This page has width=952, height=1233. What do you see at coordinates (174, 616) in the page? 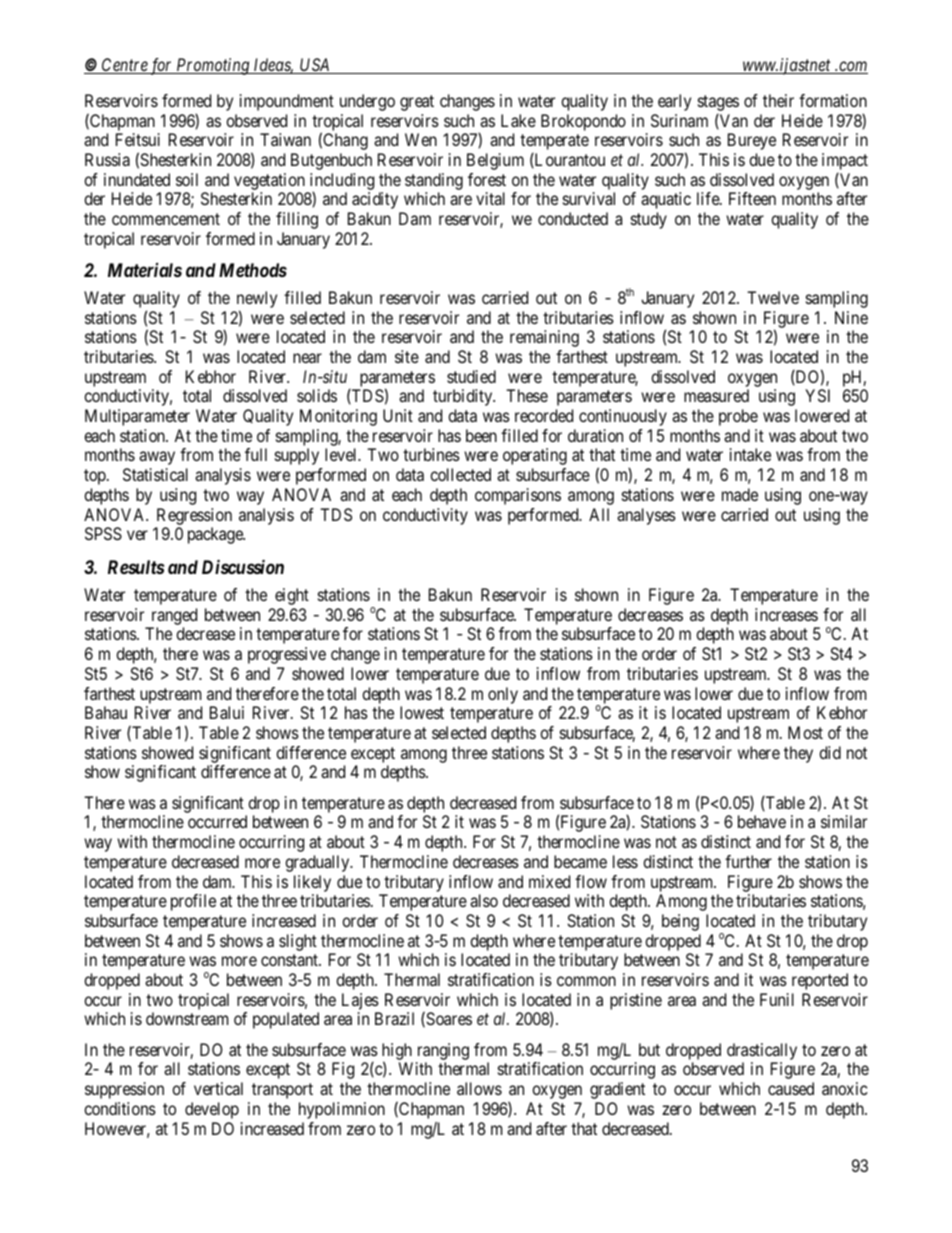
I see `ranged` at bounding box center [174, 616].
